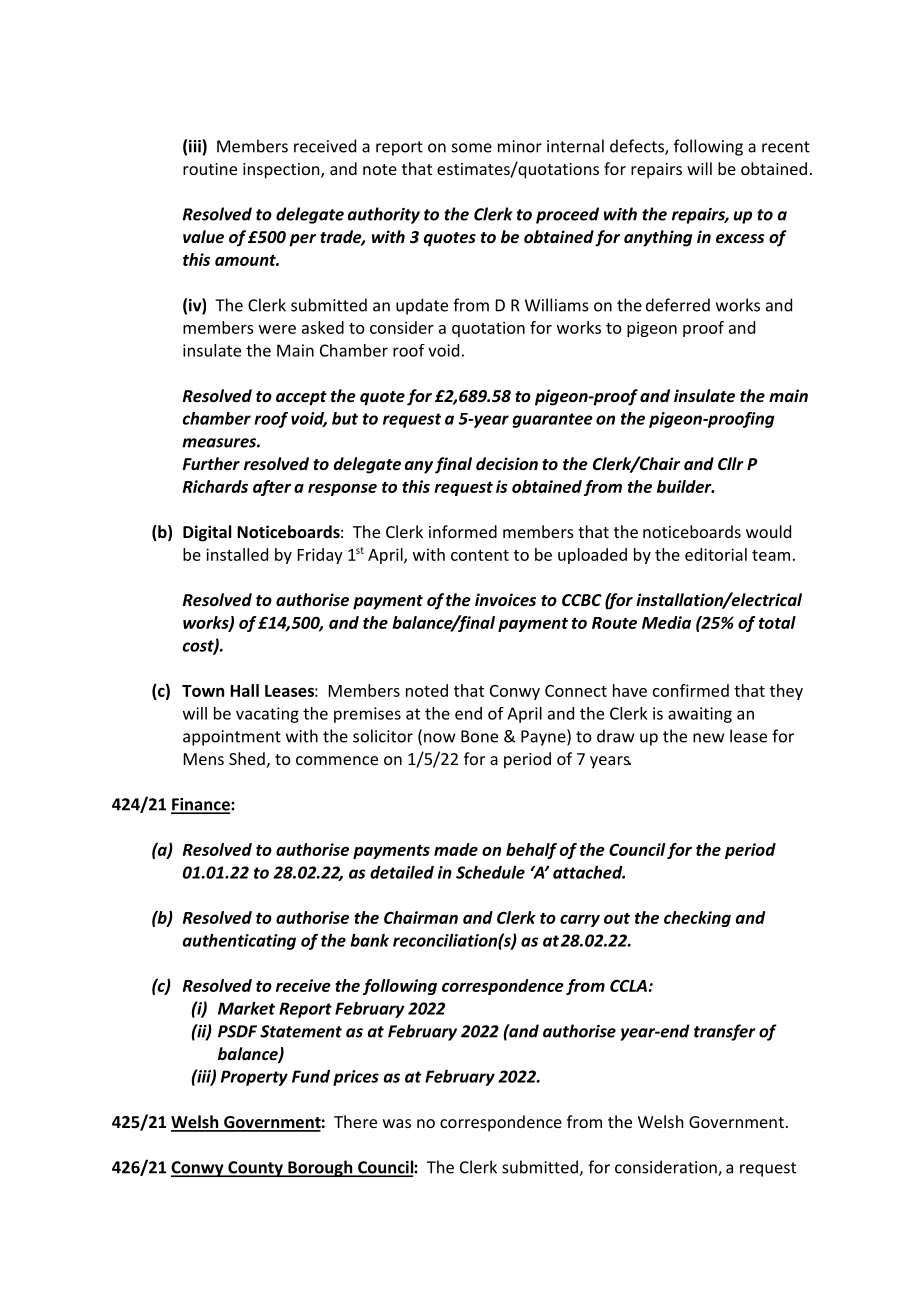 The image size is (924, 1307). What do you see at coordinates (282, 171) in the screenshot?
I see `inspection` at bounding box center [282, 171].
